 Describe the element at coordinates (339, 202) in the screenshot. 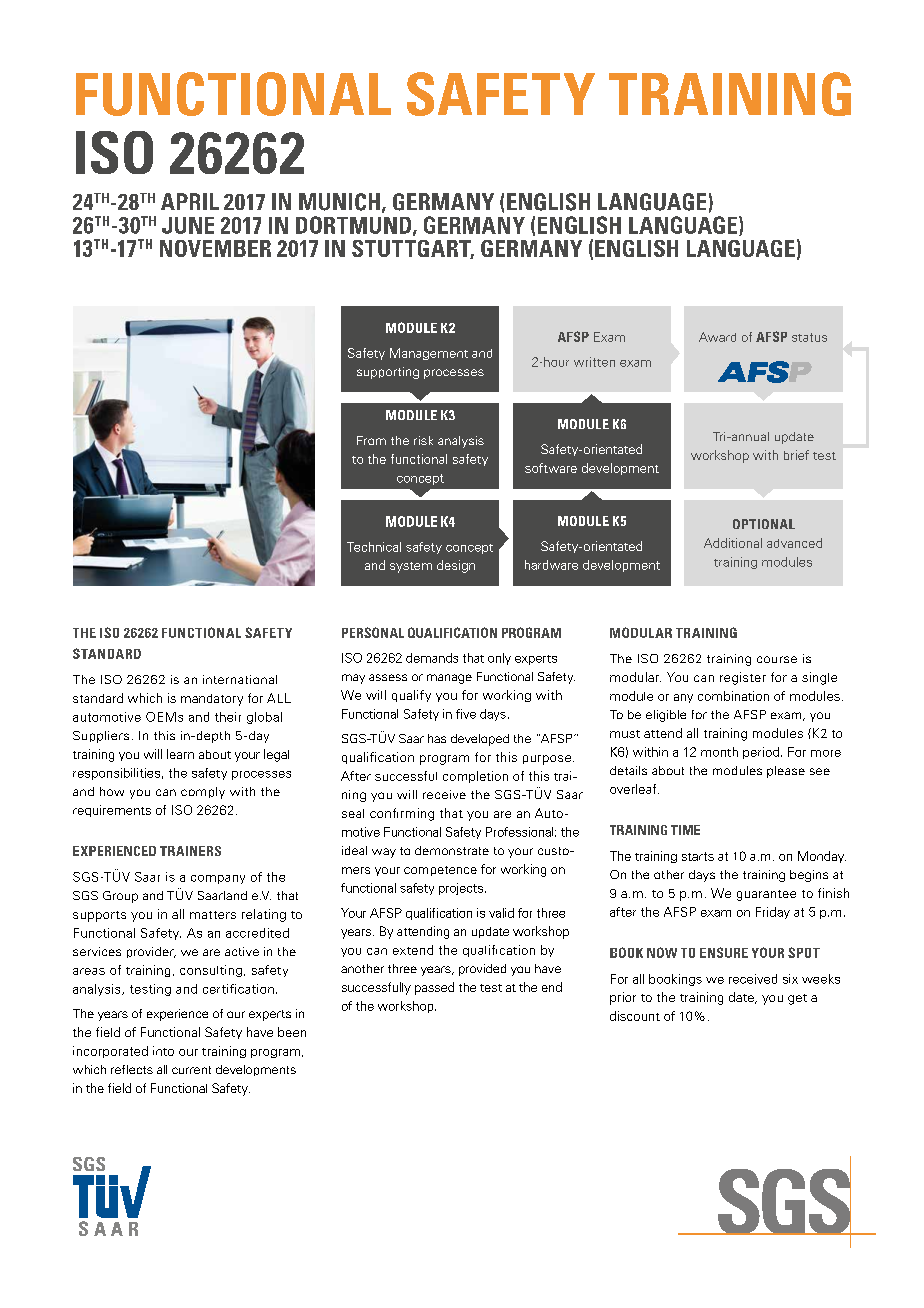

I see `MUNICH` at that location.
